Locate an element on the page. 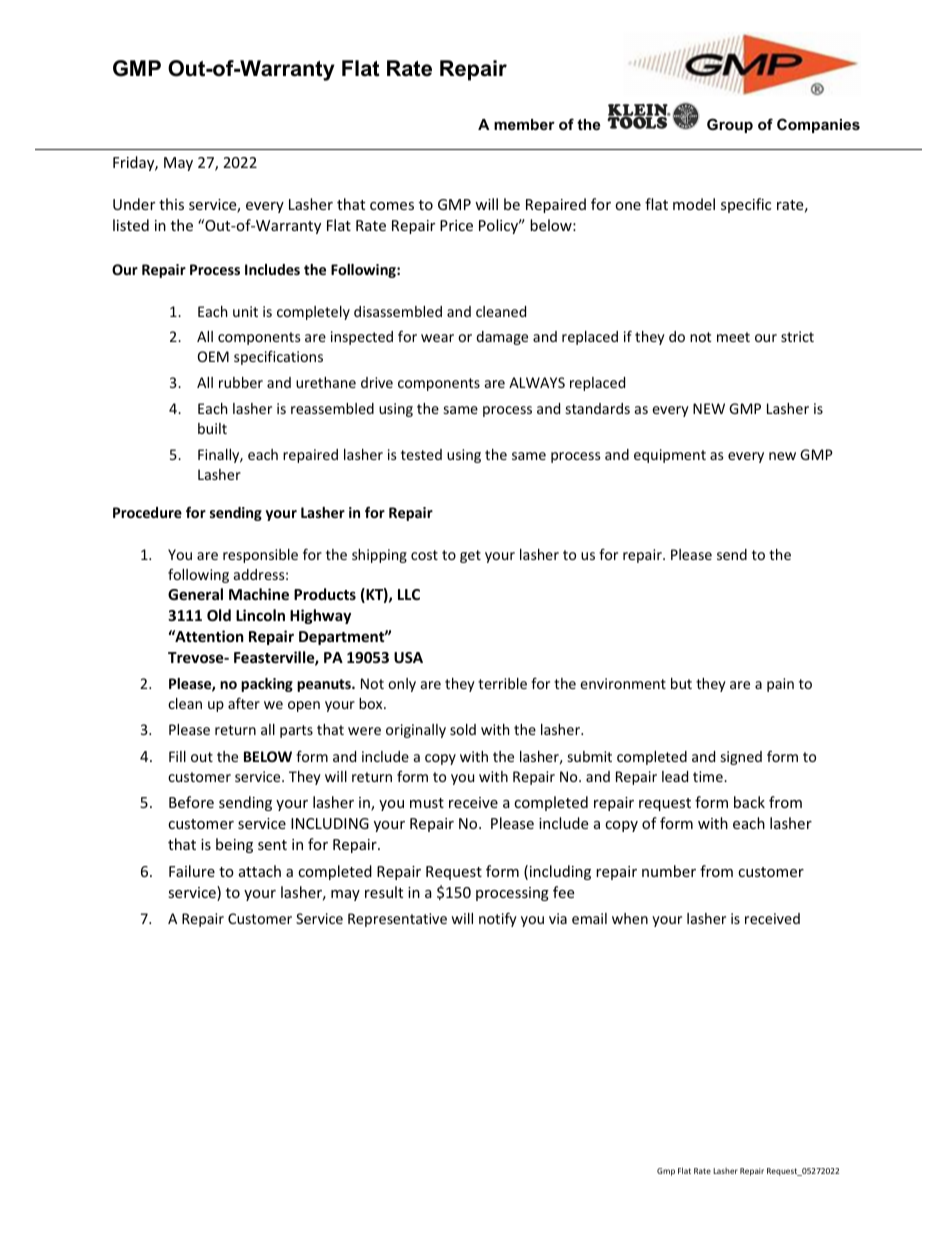  sold is located at coordinates (463, 729).
